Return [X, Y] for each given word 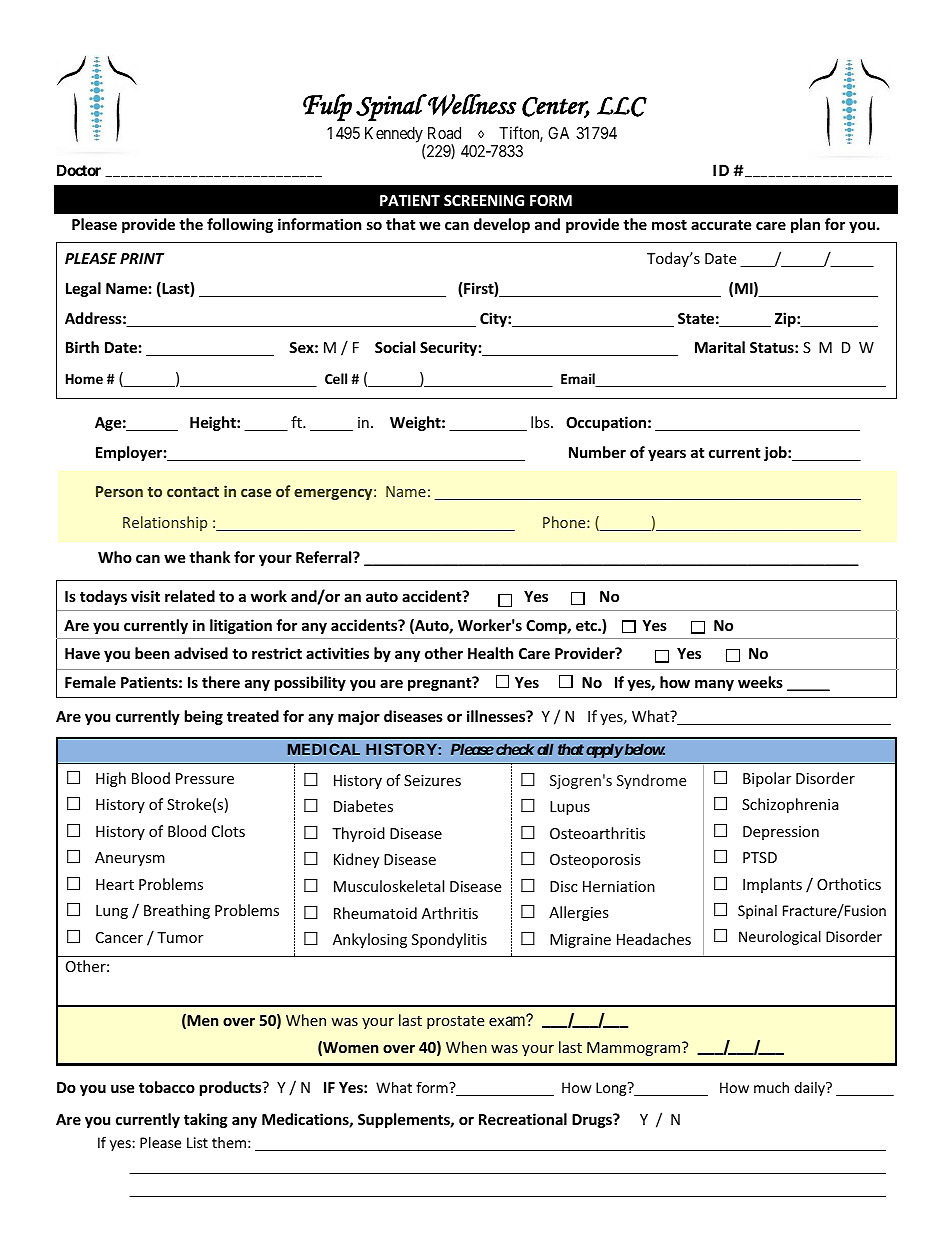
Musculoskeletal [389, 886]
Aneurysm [130, 859]
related [190, 596]
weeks [760, 682]
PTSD [760, 857]
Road [444, 133]
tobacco [167, 1087]
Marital [720, 347]
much [771, 1087]
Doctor [79, 170]
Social [395, 347]
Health [491, 653]
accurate [721, 225]
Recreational [523, 1119]
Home [84, 379]
